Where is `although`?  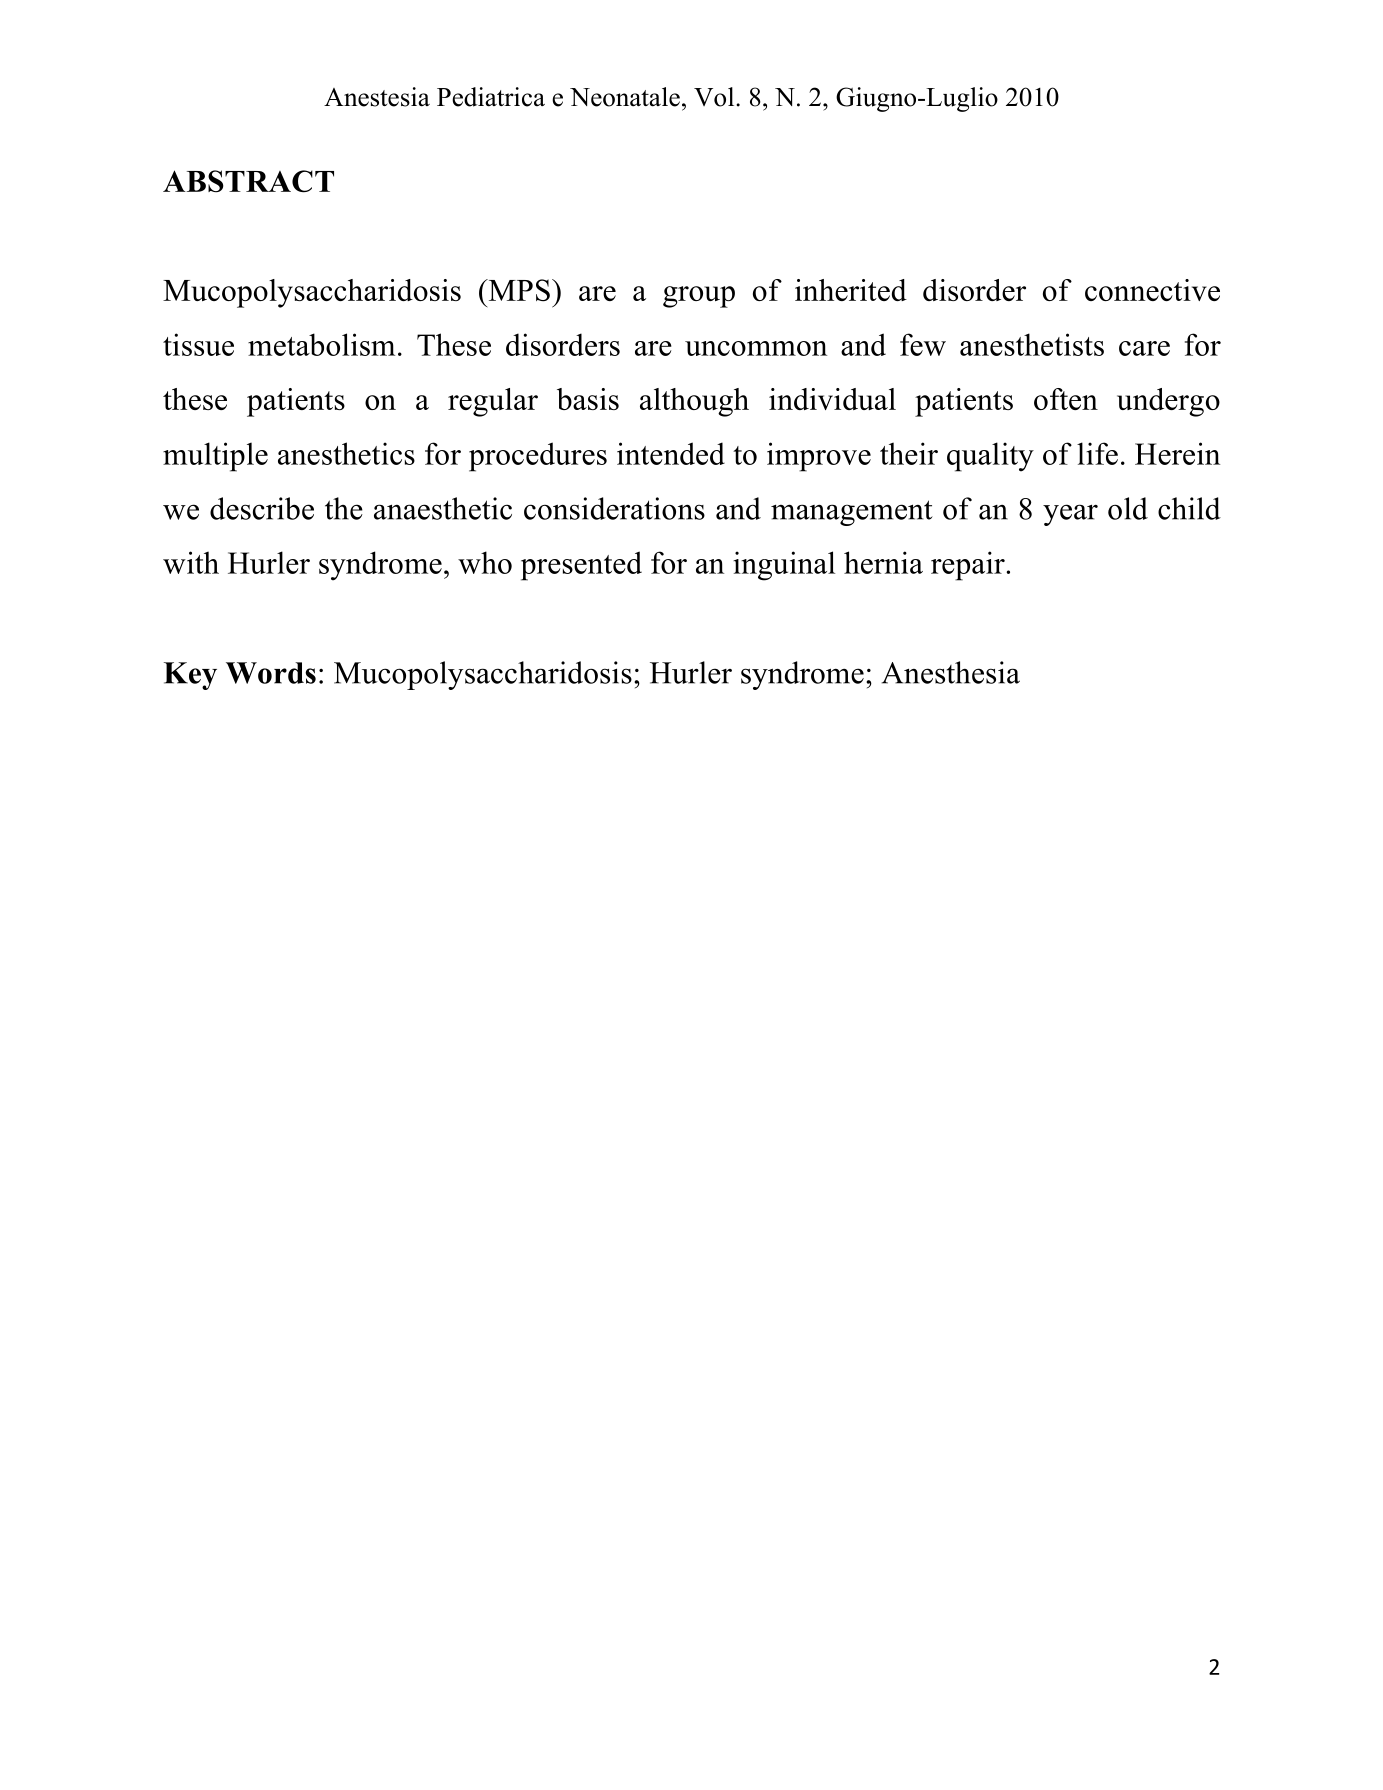 although is located at coordinates (694, 402).
